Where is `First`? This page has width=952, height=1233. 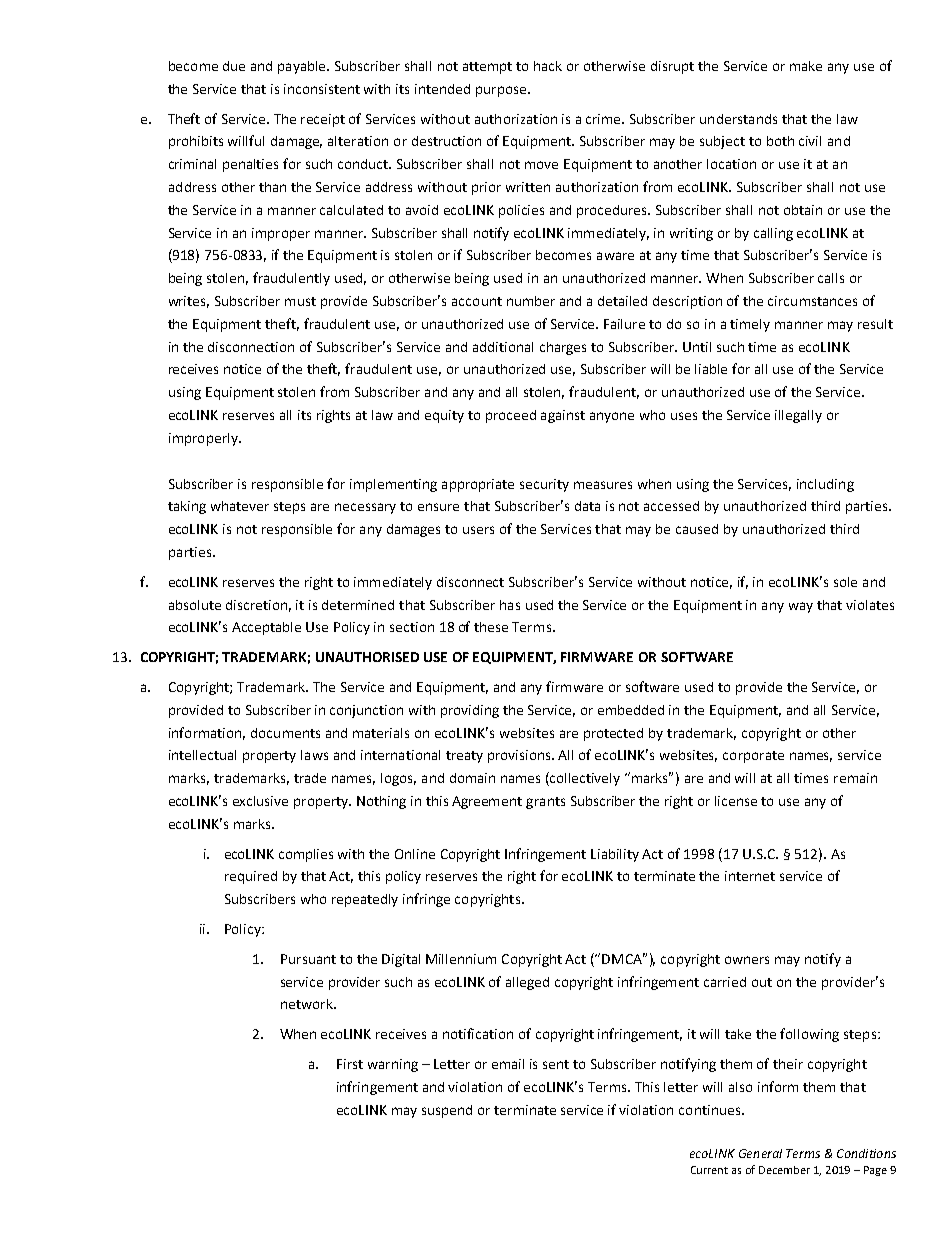
First is located at coordinates (350, 1064).
